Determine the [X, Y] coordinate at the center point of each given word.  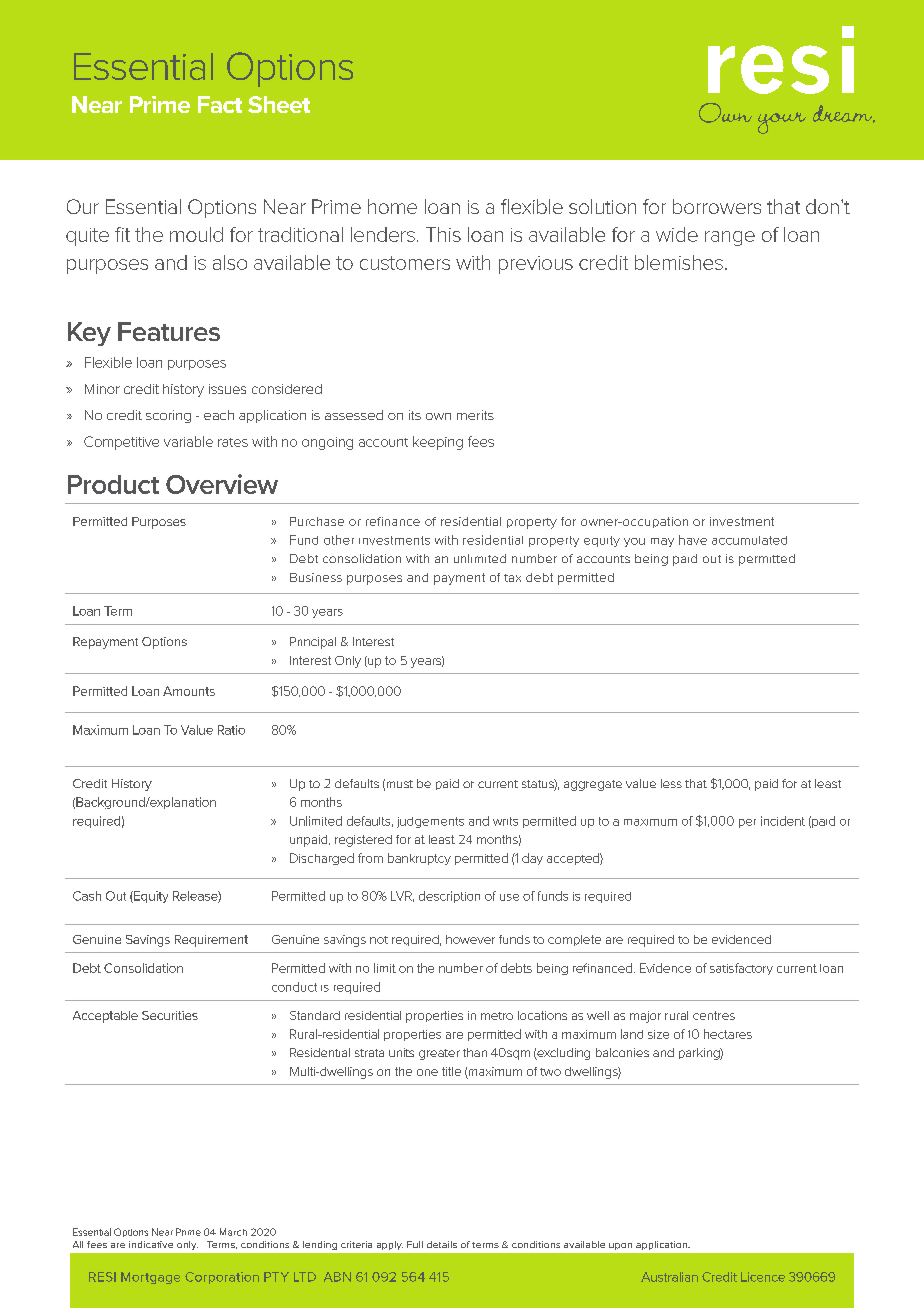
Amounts [189, 691]
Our [83, 206]
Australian [669, 1277]
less [671, 783]
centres [714, 1015]
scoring [168, 416]
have [693, 540]
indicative [151, 1244]
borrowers [717, 206]
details [442, 1244]
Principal [313, 643]
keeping [438, 443]
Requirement [211, 941]
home [392, 206]
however [470, 939]
